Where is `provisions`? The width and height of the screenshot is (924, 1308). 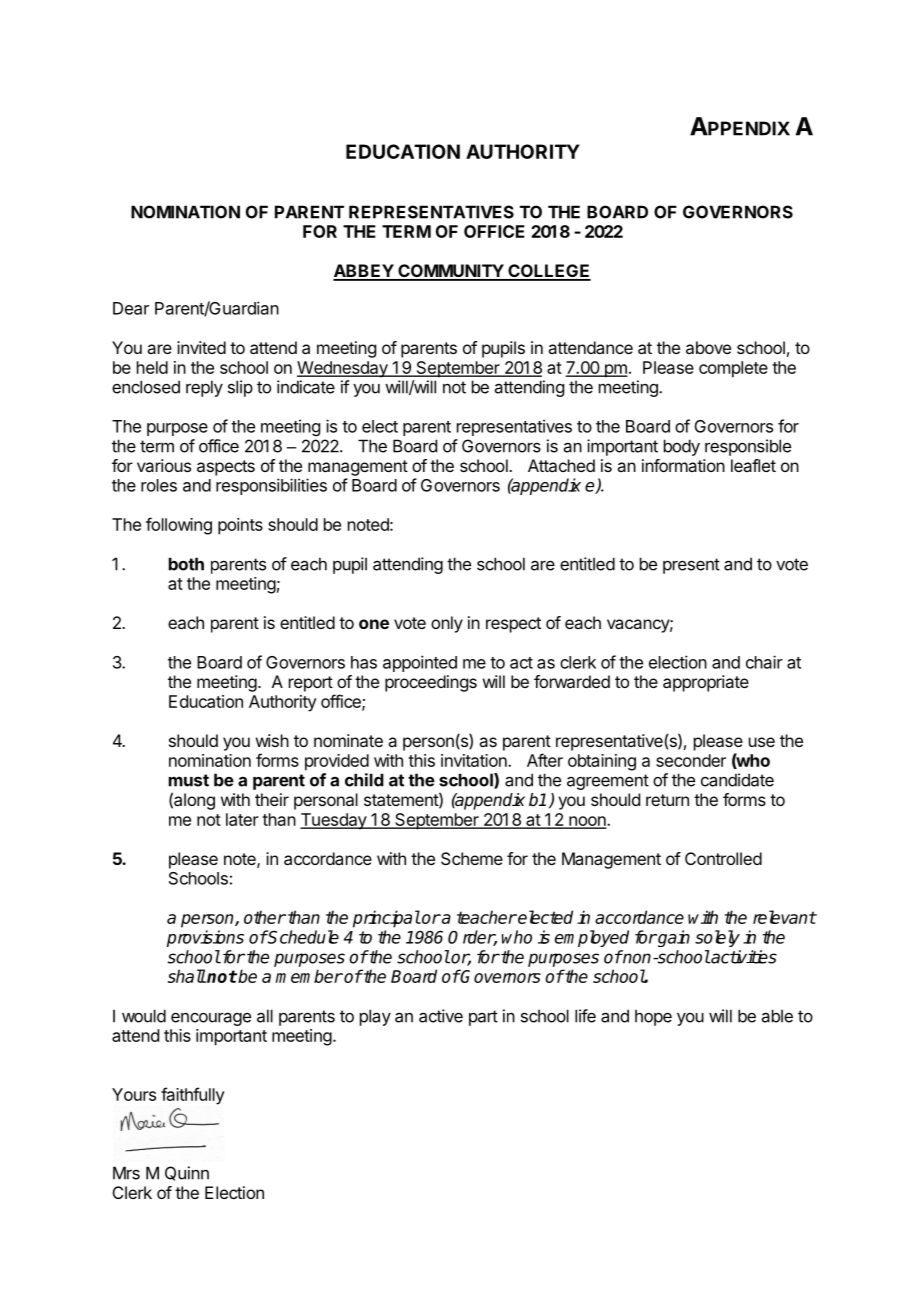 provisions is located at coordinates (205, 938).
